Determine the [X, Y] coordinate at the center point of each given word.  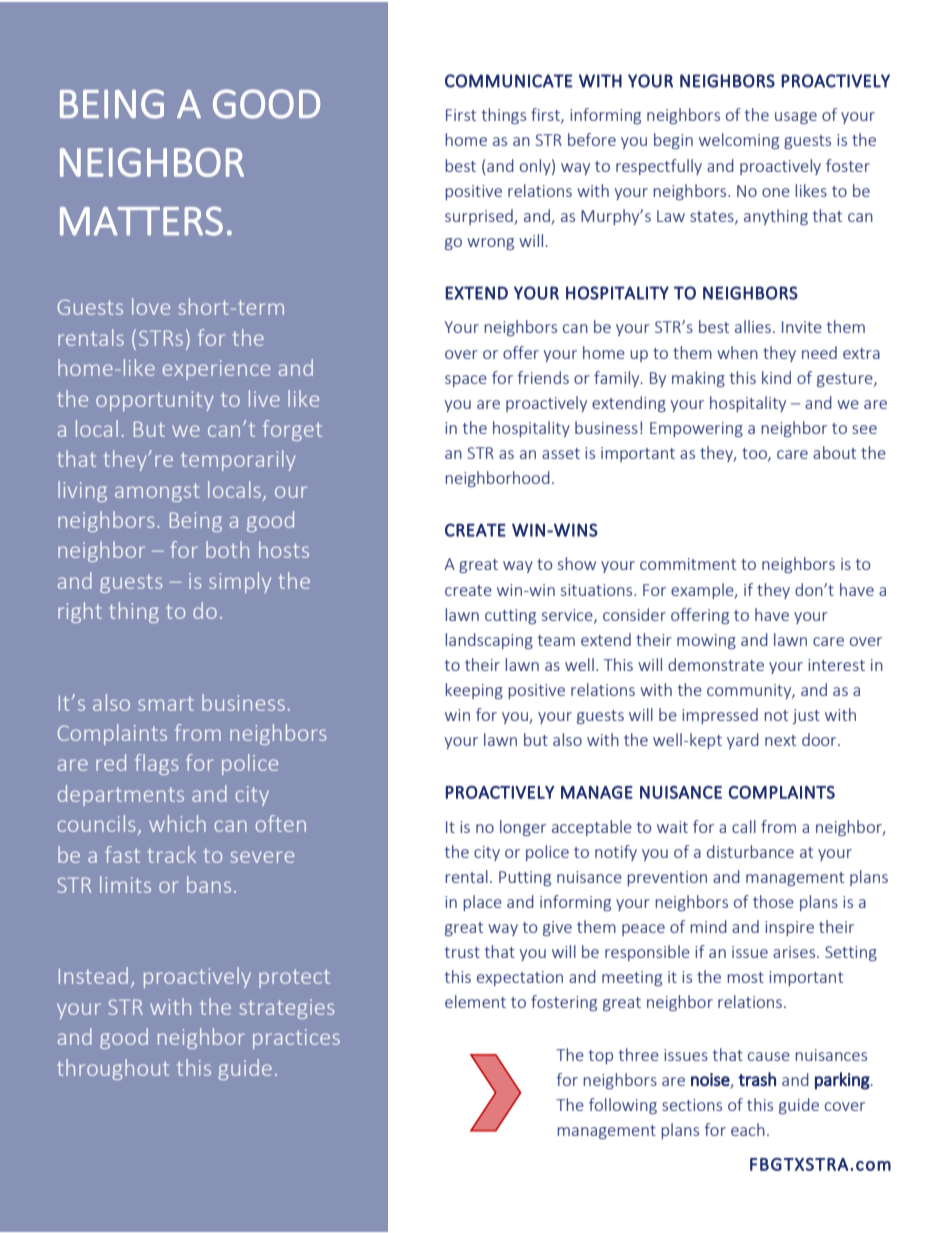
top [600, 1057]
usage [796, 118]
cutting [510, 616]
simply [240, 582]
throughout [113, 1069]
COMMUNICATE [509, 81]
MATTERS [141, 221]
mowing [706, 641]
